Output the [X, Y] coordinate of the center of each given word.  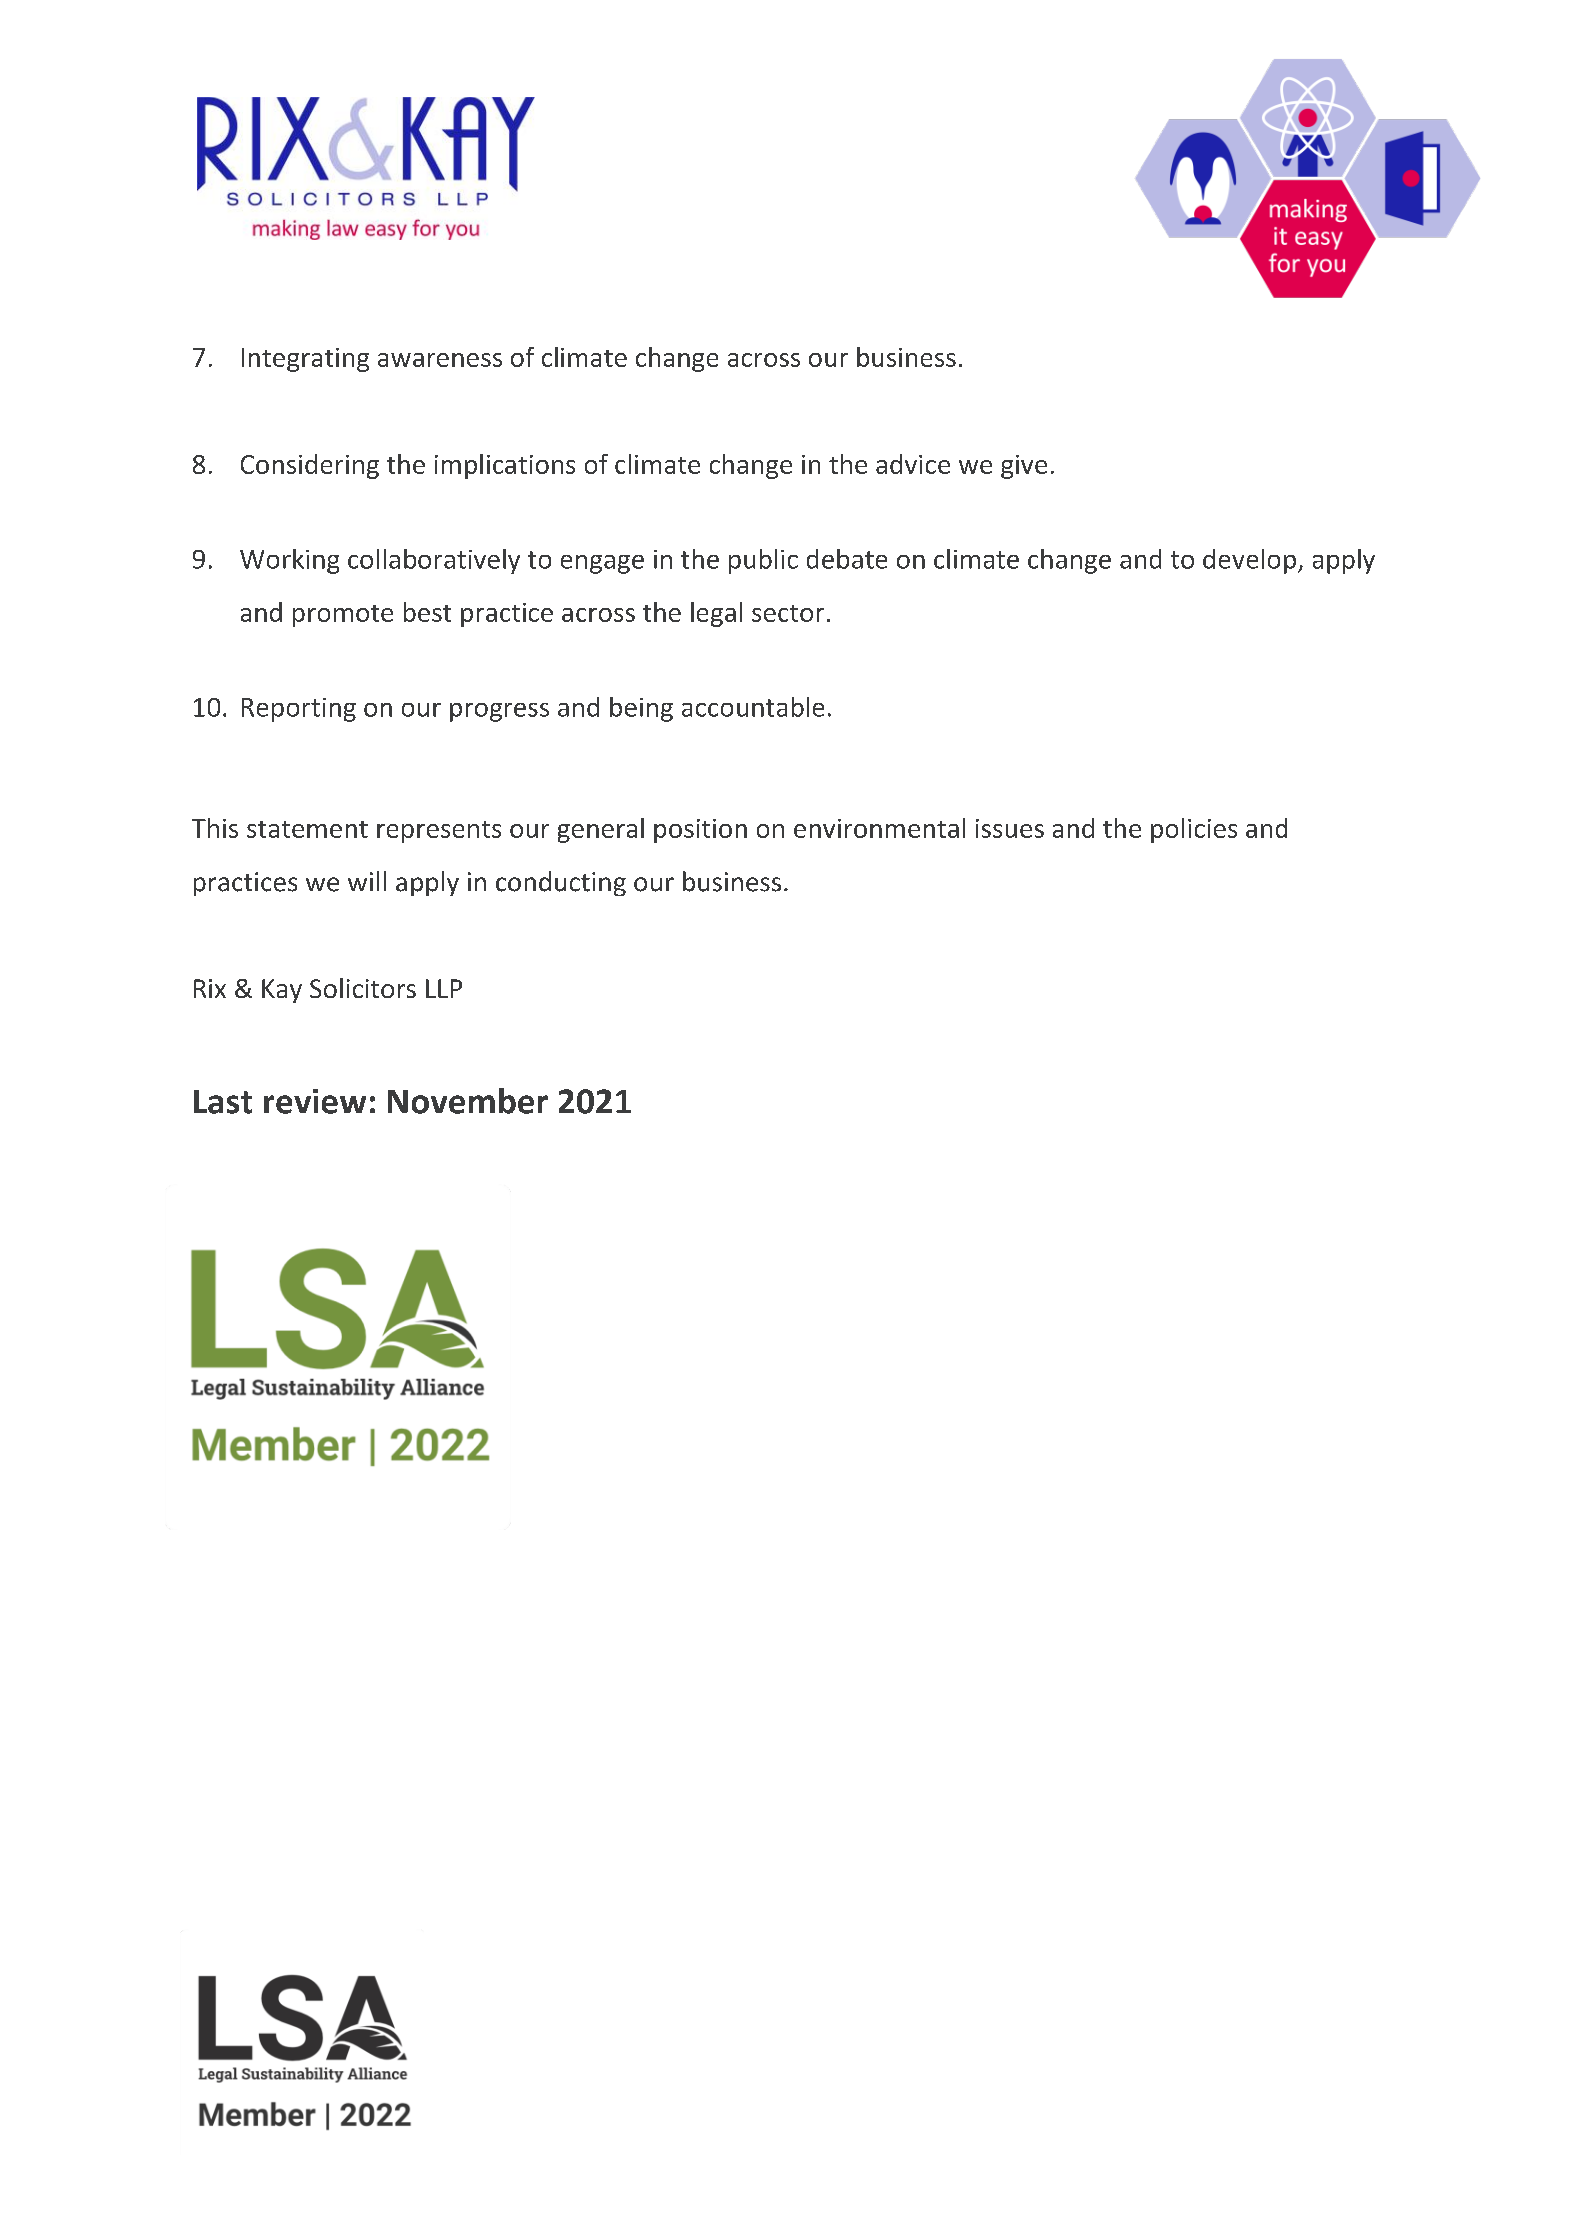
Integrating [305, 360]
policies [1194, 830]
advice [913, 464]
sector [788, 613]
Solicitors [363, 988]
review [315, 1101]
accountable [753, 707]
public [763, 561]
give [1024, 467]
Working [289, 561]
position [700, 831]
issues [1010, 828]
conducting [561, 883]
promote [343, 616]
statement [307, 829]
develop [1249, 561]
